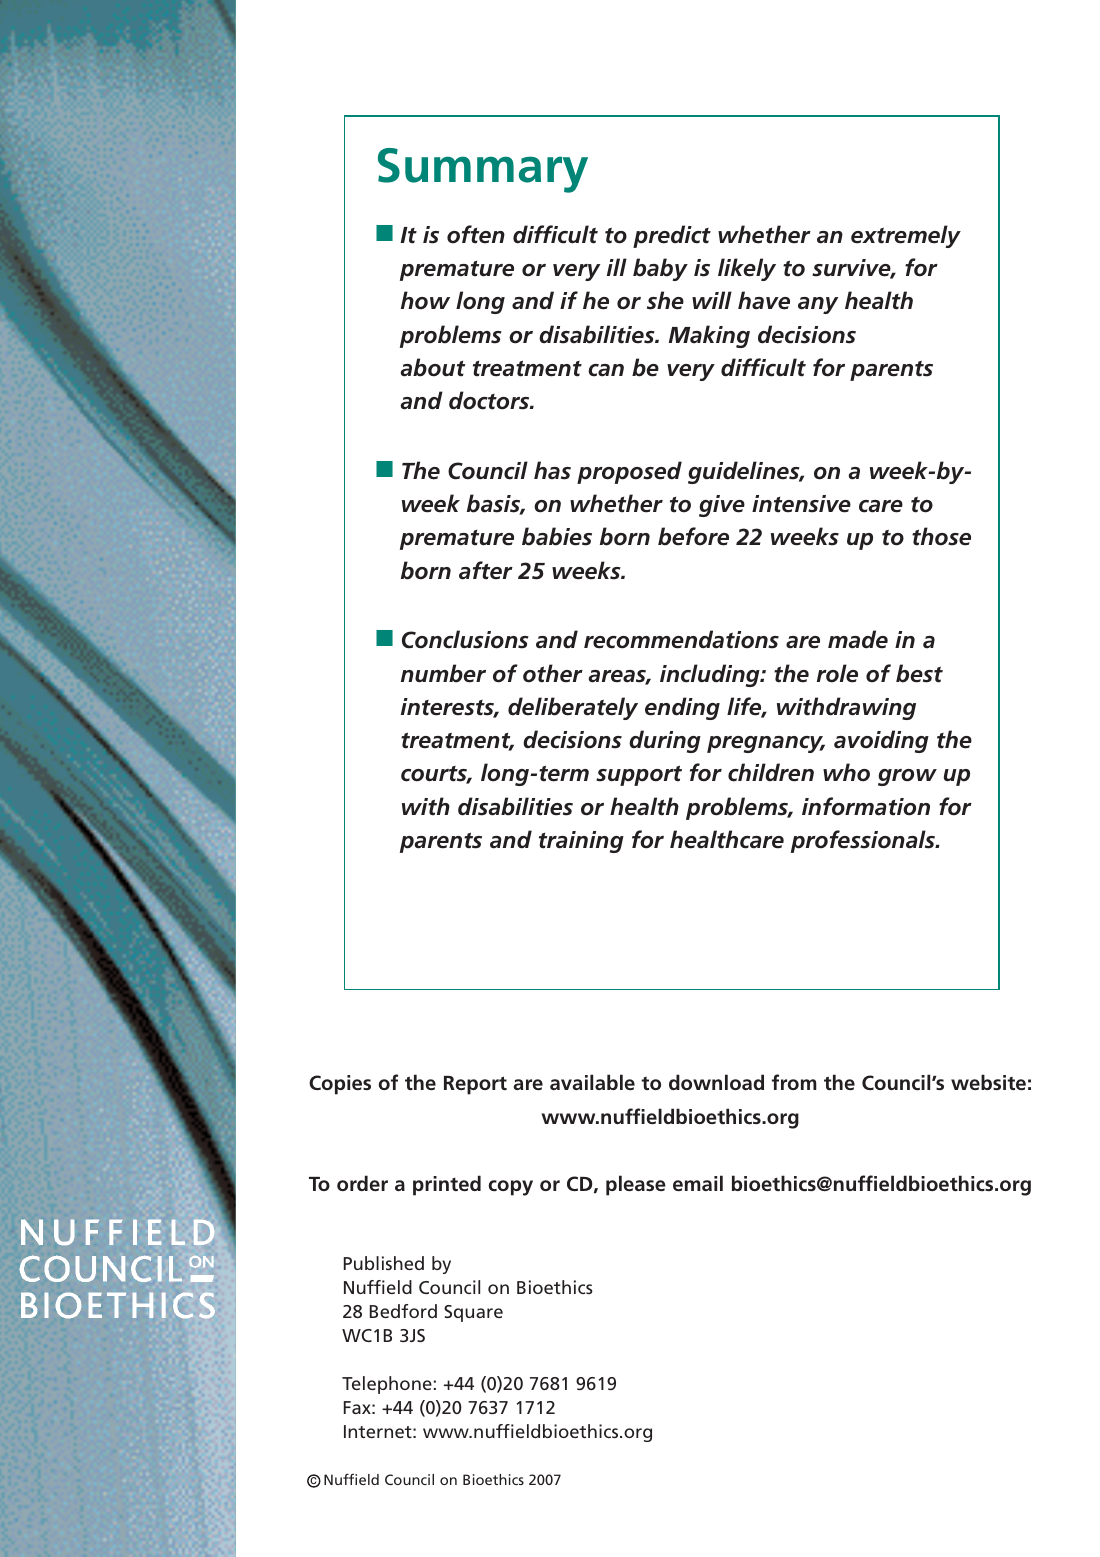 Image resolution: width=1100 pixels, height=1557 pixels. I want to click on predict, so click(672, 236).
